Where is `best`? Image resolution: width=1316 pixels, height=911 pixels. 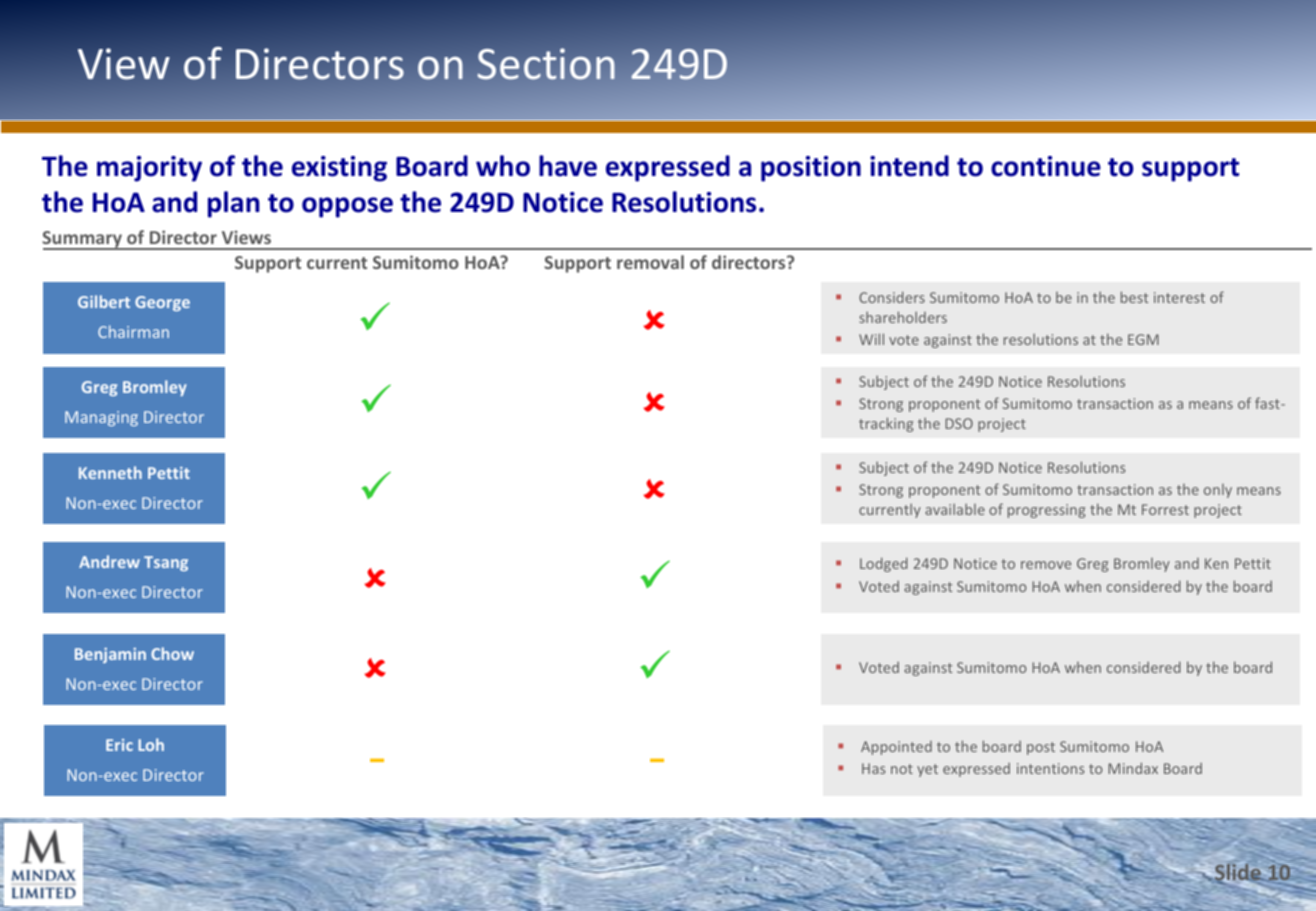 best is located at coordinates (1134, 297).
